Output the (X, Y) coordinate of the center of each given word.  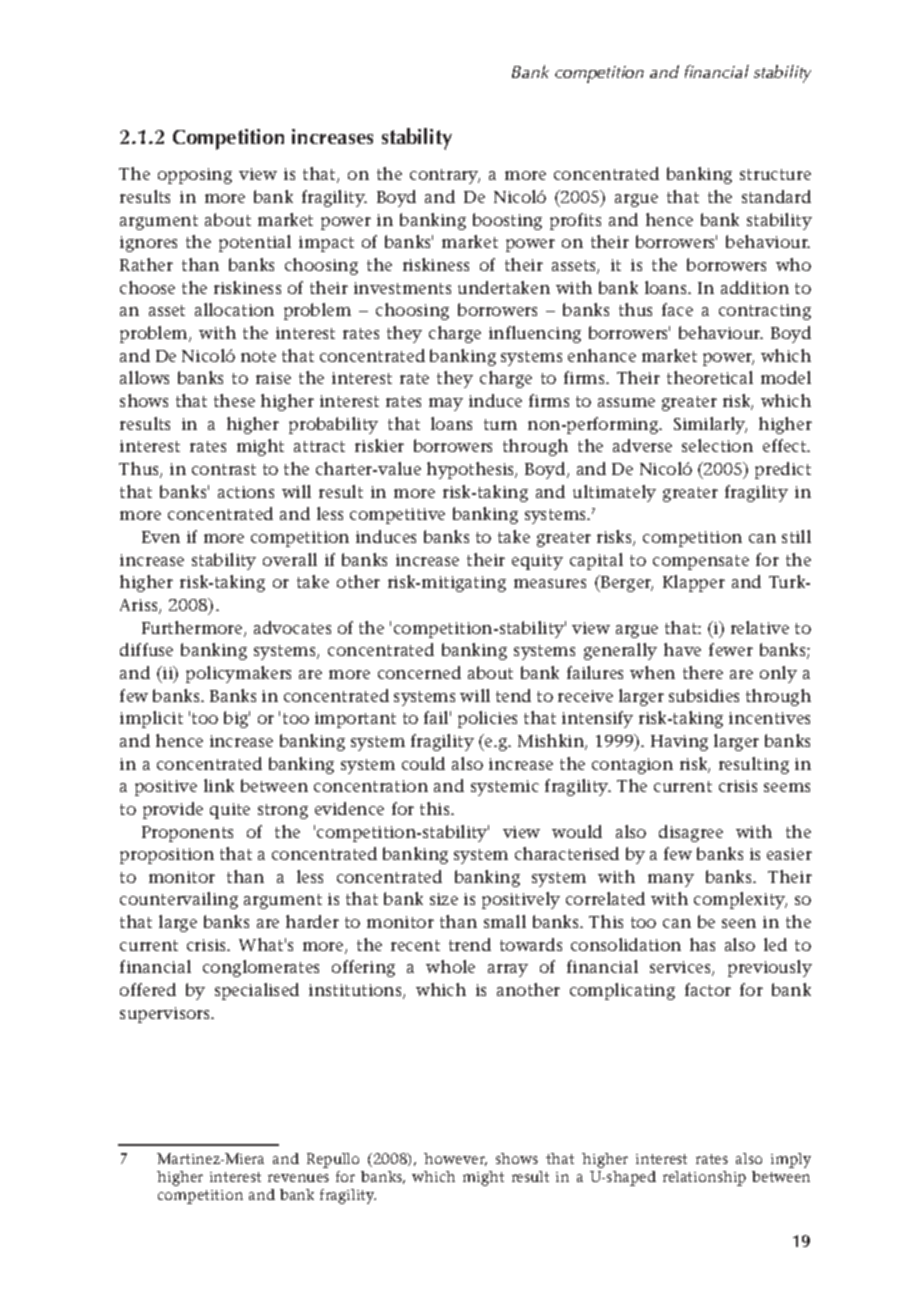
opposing (195, 176)
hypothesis (472, 470)
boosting (507, 221)
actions (246, 492)
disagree (691, 833)
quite (230, 811)
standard (776, 196)
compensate (701, 562)
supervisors (166, 1015)
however (455, 1159)
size (444, 899)
